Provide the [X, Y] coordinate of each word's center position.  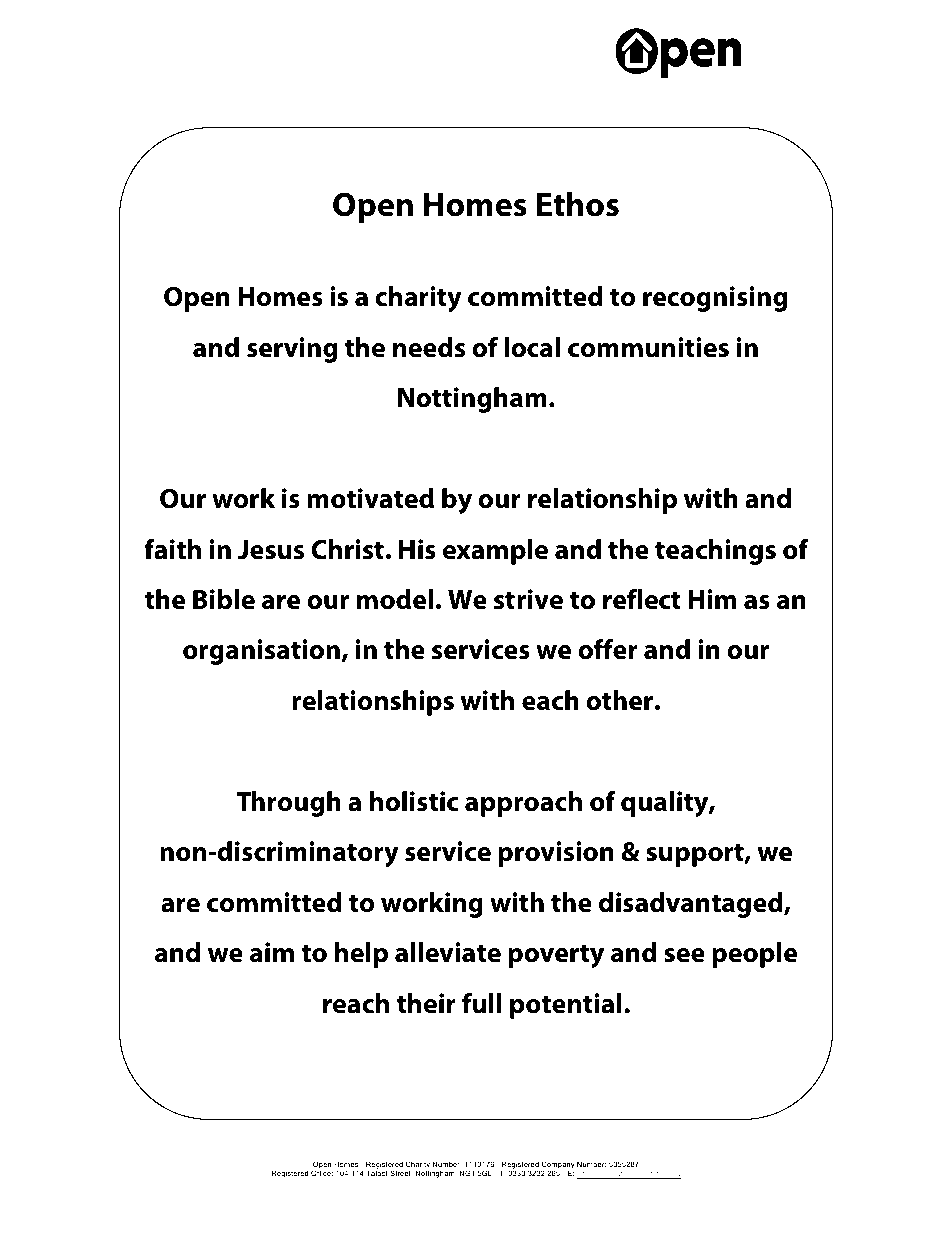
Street [401, 1173]
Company [558, 1166]
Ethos [578, 204]
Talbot [377, 1173]
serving [292, 350]
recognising [715, 299]
